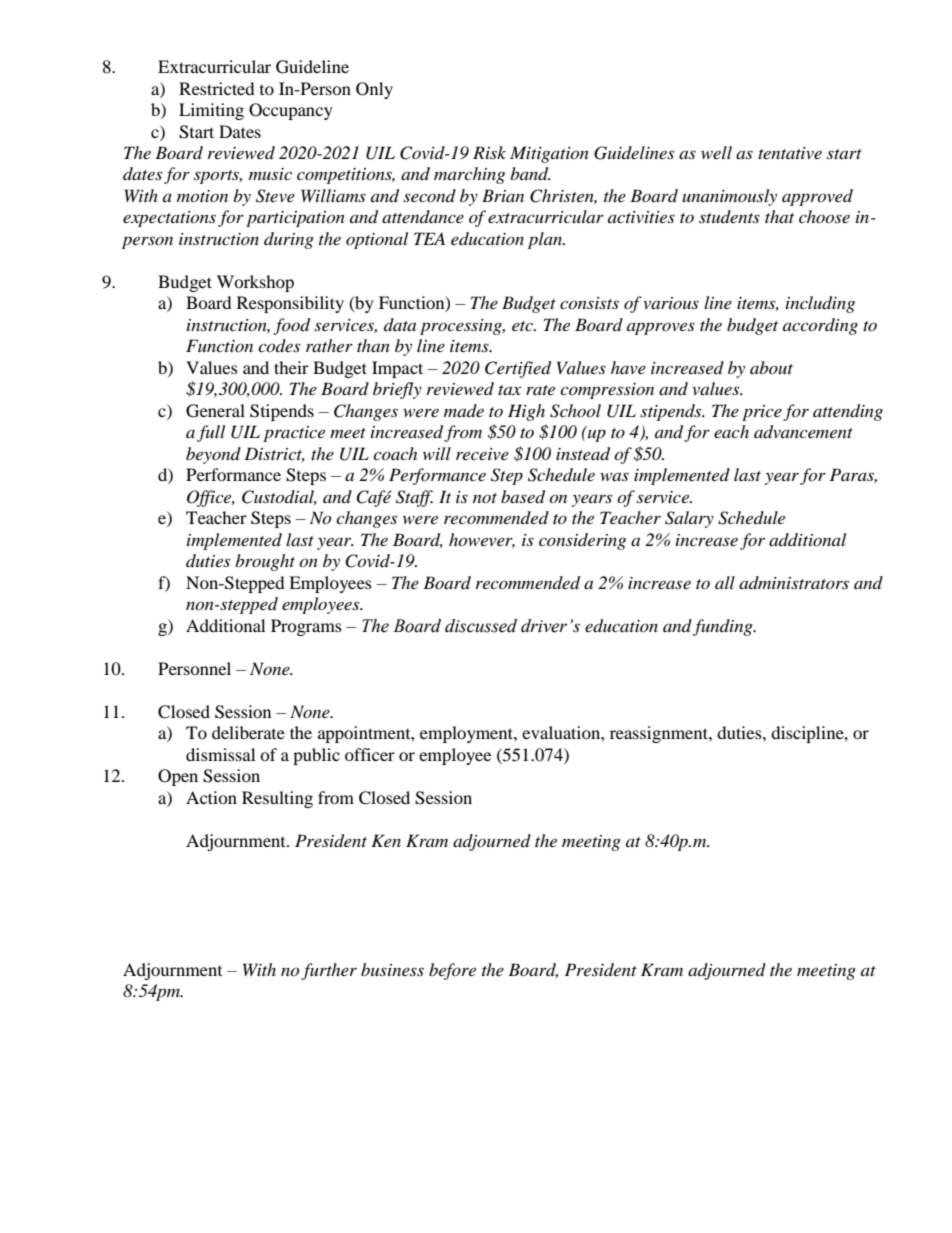 Image resolution: width=952 pixels, height=1233 pixels. I want to click on Limiting, so click(211, 111).
